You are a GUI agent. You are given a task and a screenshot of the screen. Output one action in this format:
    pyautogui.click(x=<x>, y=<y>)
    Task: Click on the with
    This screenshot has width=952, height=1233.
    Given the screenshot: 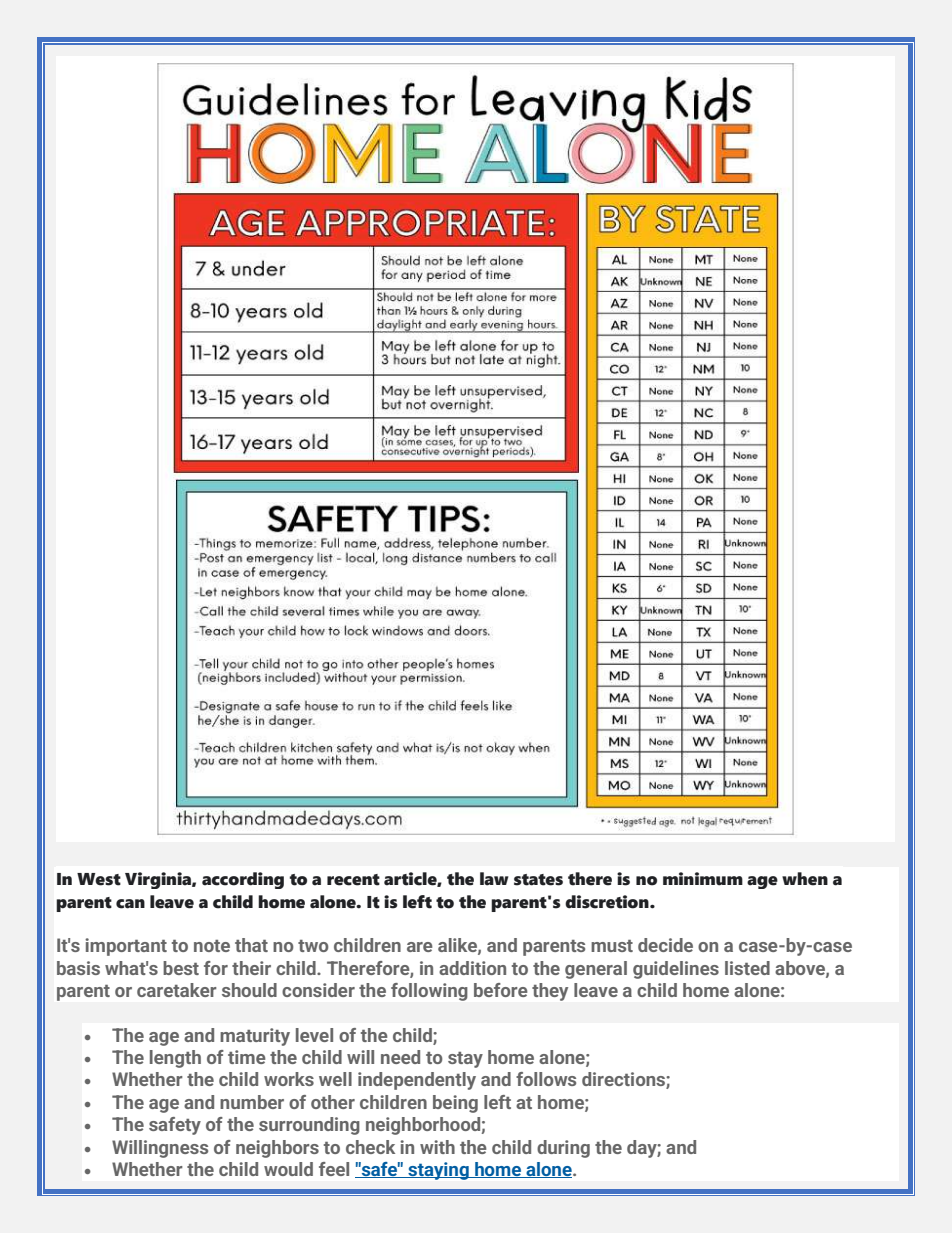 What is the action you would take?
    pyautogui.click(x=437, y=1147)
